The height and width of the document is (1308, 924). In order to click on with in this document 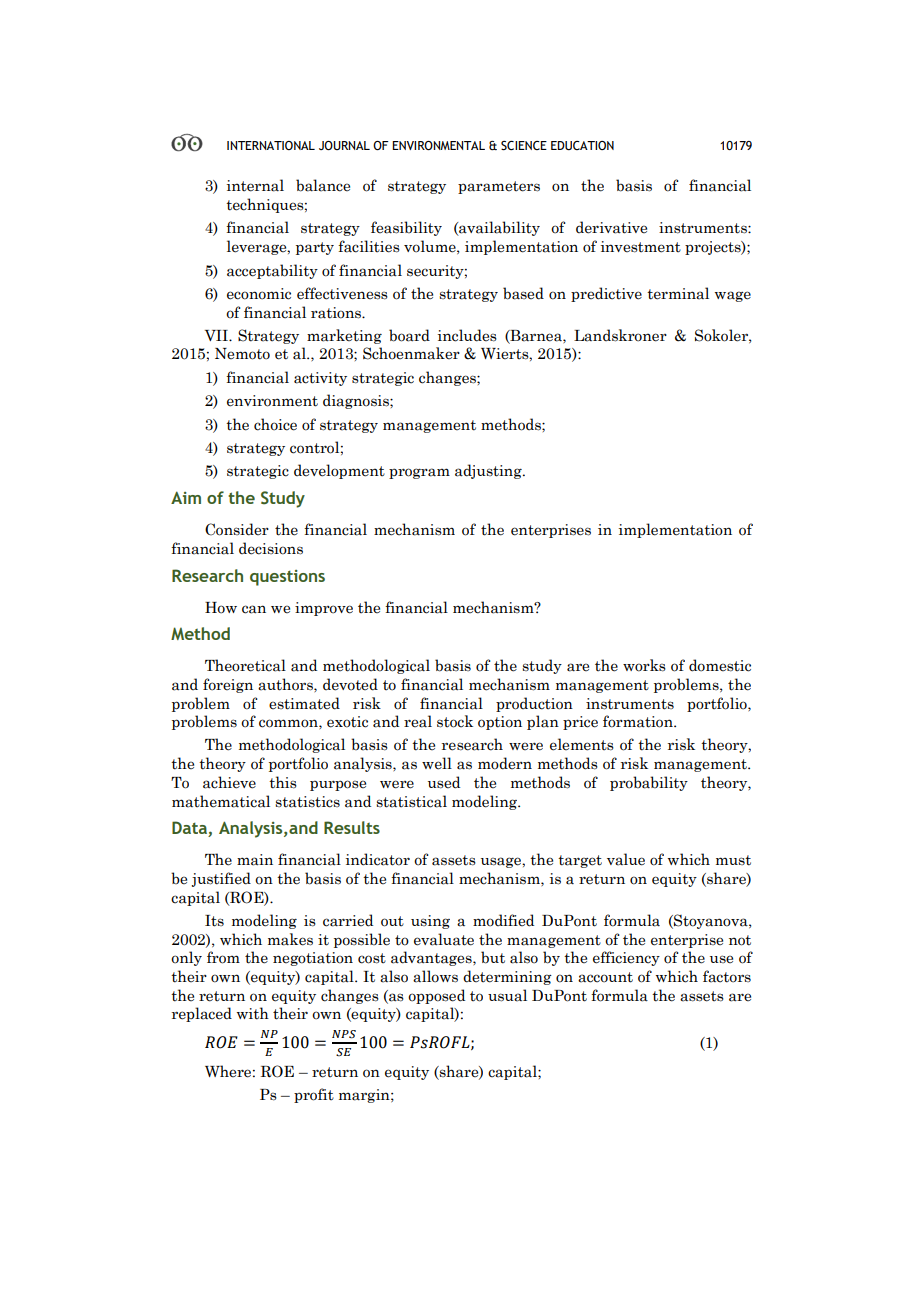, I will do `click(253, 1013)`.
